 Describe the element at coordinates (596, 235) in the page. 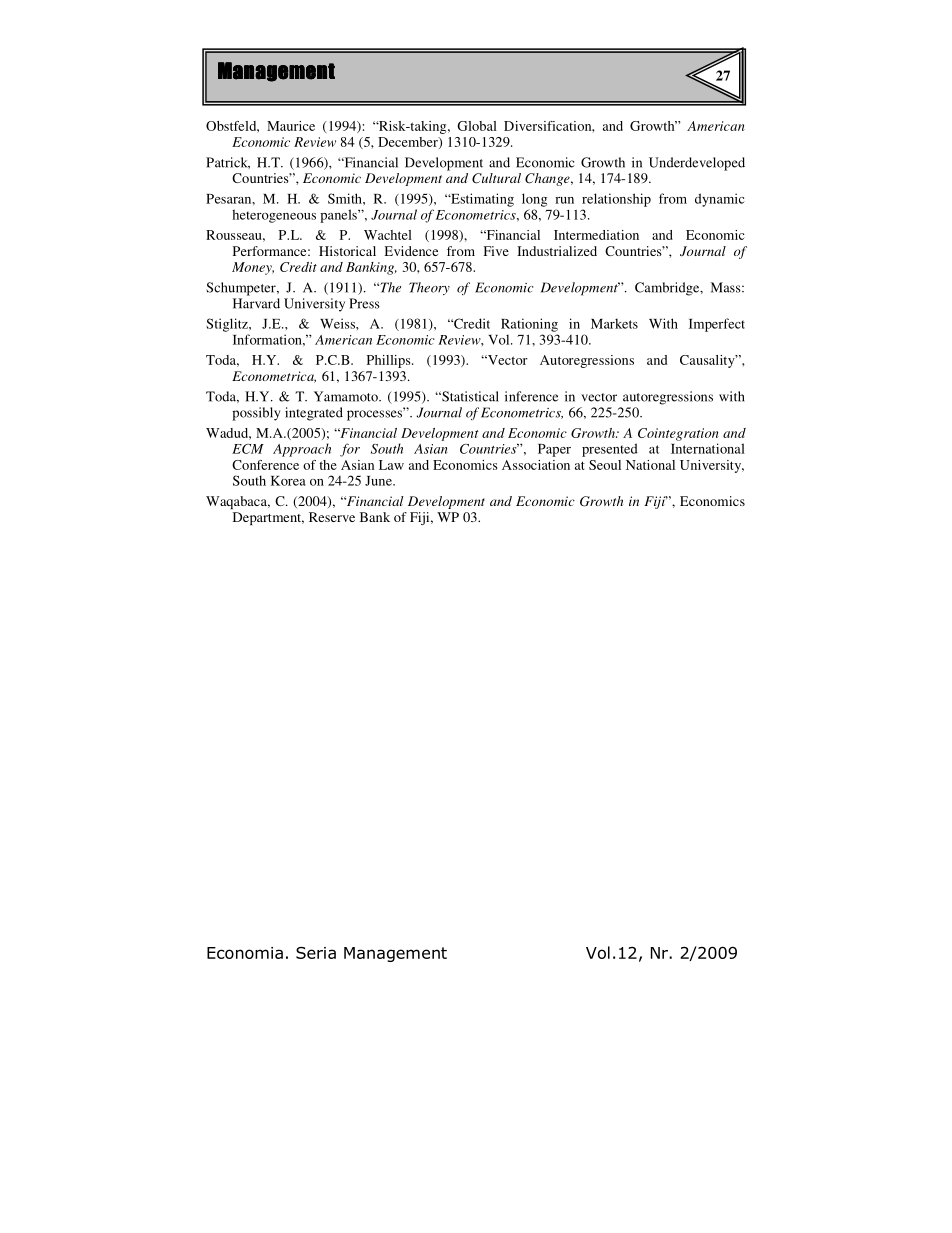

I see `Intermediation` at that location.
